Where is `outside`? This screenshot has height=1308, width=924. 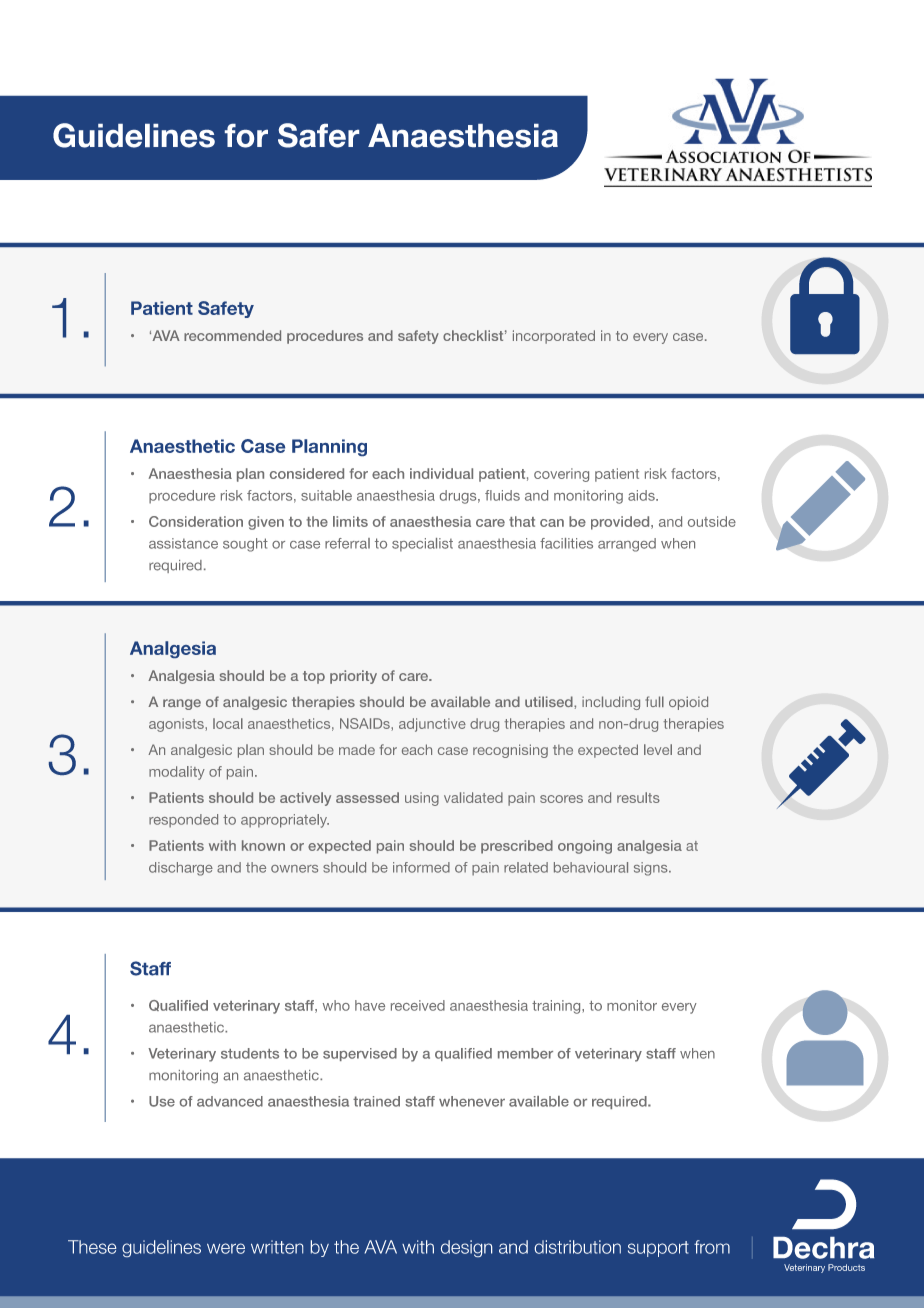 outside is located at coordinates (712, 521).
